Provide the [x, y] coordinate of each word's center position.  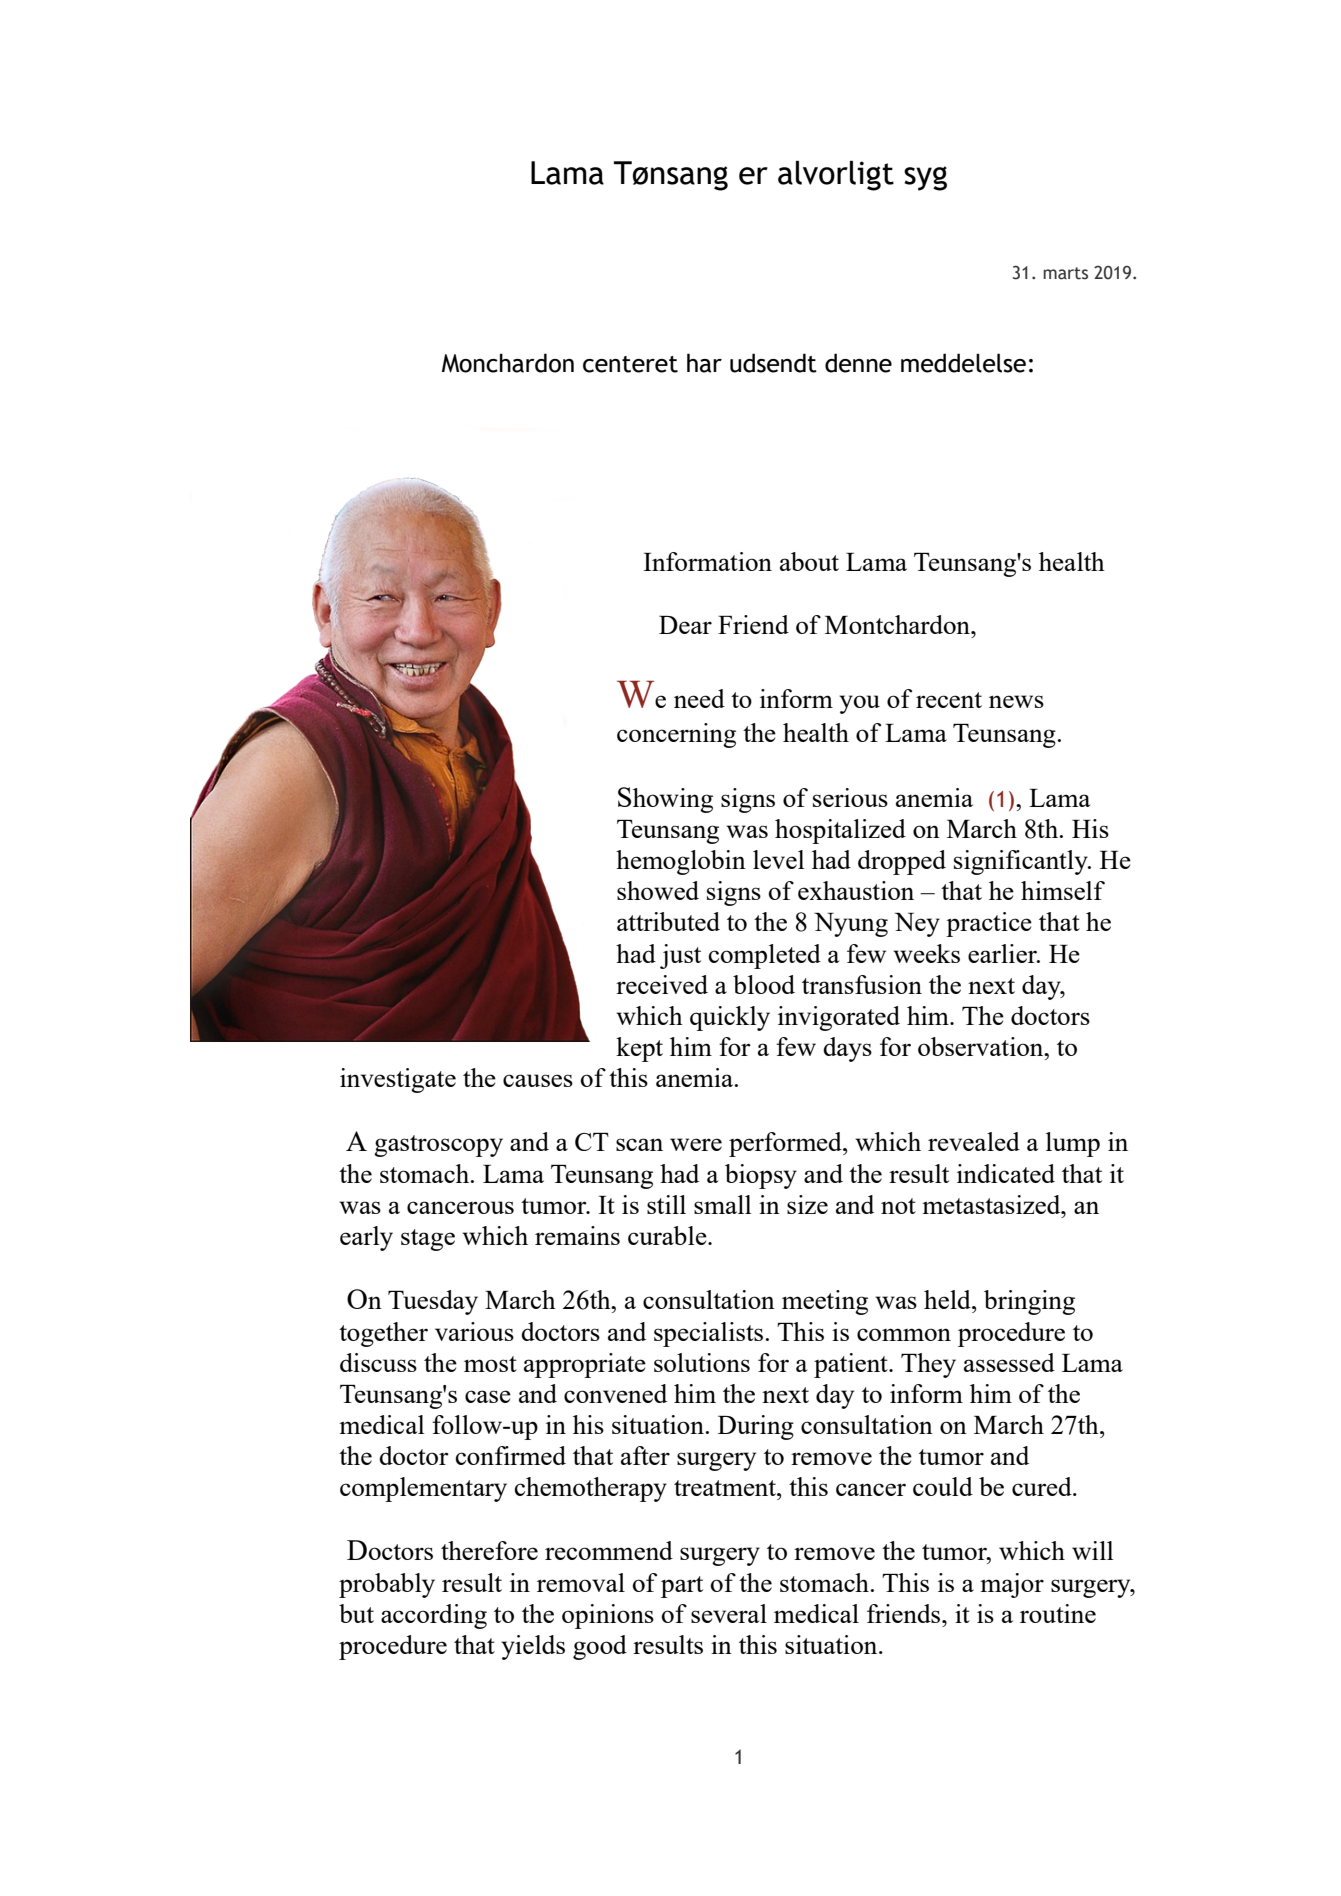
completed [765, 956]
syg [925, 178]
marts [1065, 273]
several [729, 1613]
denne [858, 363]
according [434, 1616]
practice [989, 924]
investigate [398, 1080]
